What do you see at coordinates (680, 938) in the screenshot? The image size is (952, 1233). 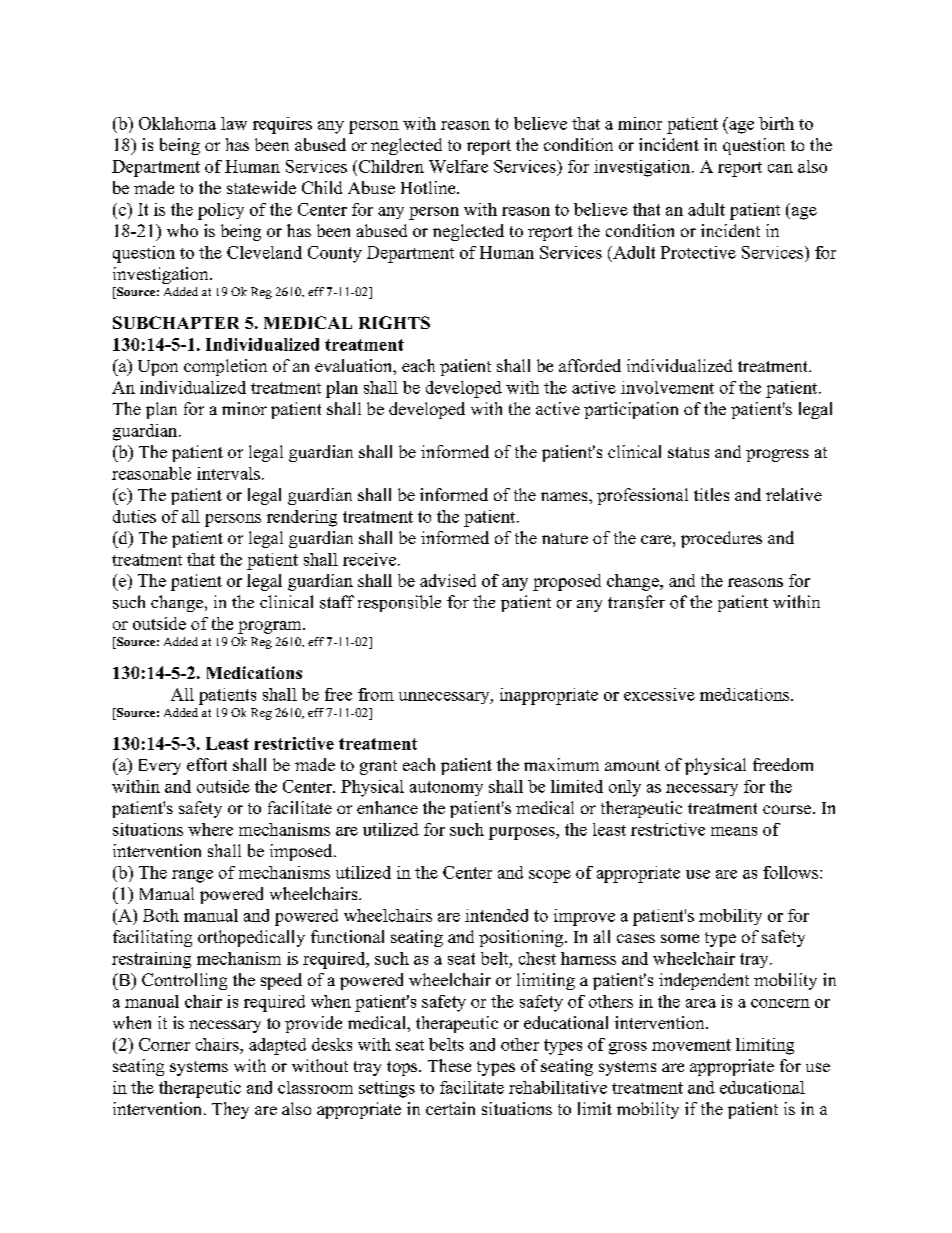 I see `some` at bounding box center [680, 938].
